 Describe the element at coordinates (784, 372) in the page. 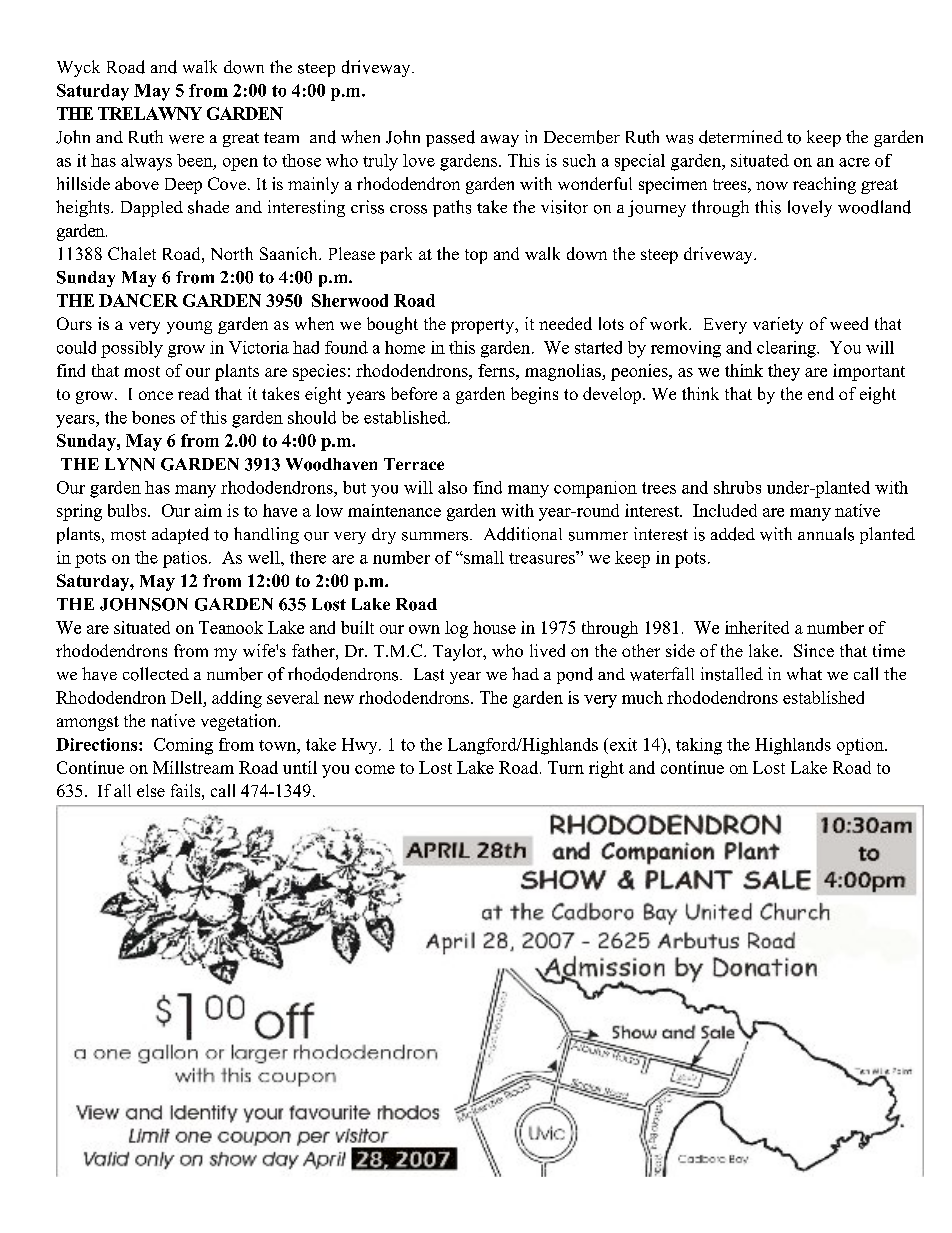

I see `they` at that location.
